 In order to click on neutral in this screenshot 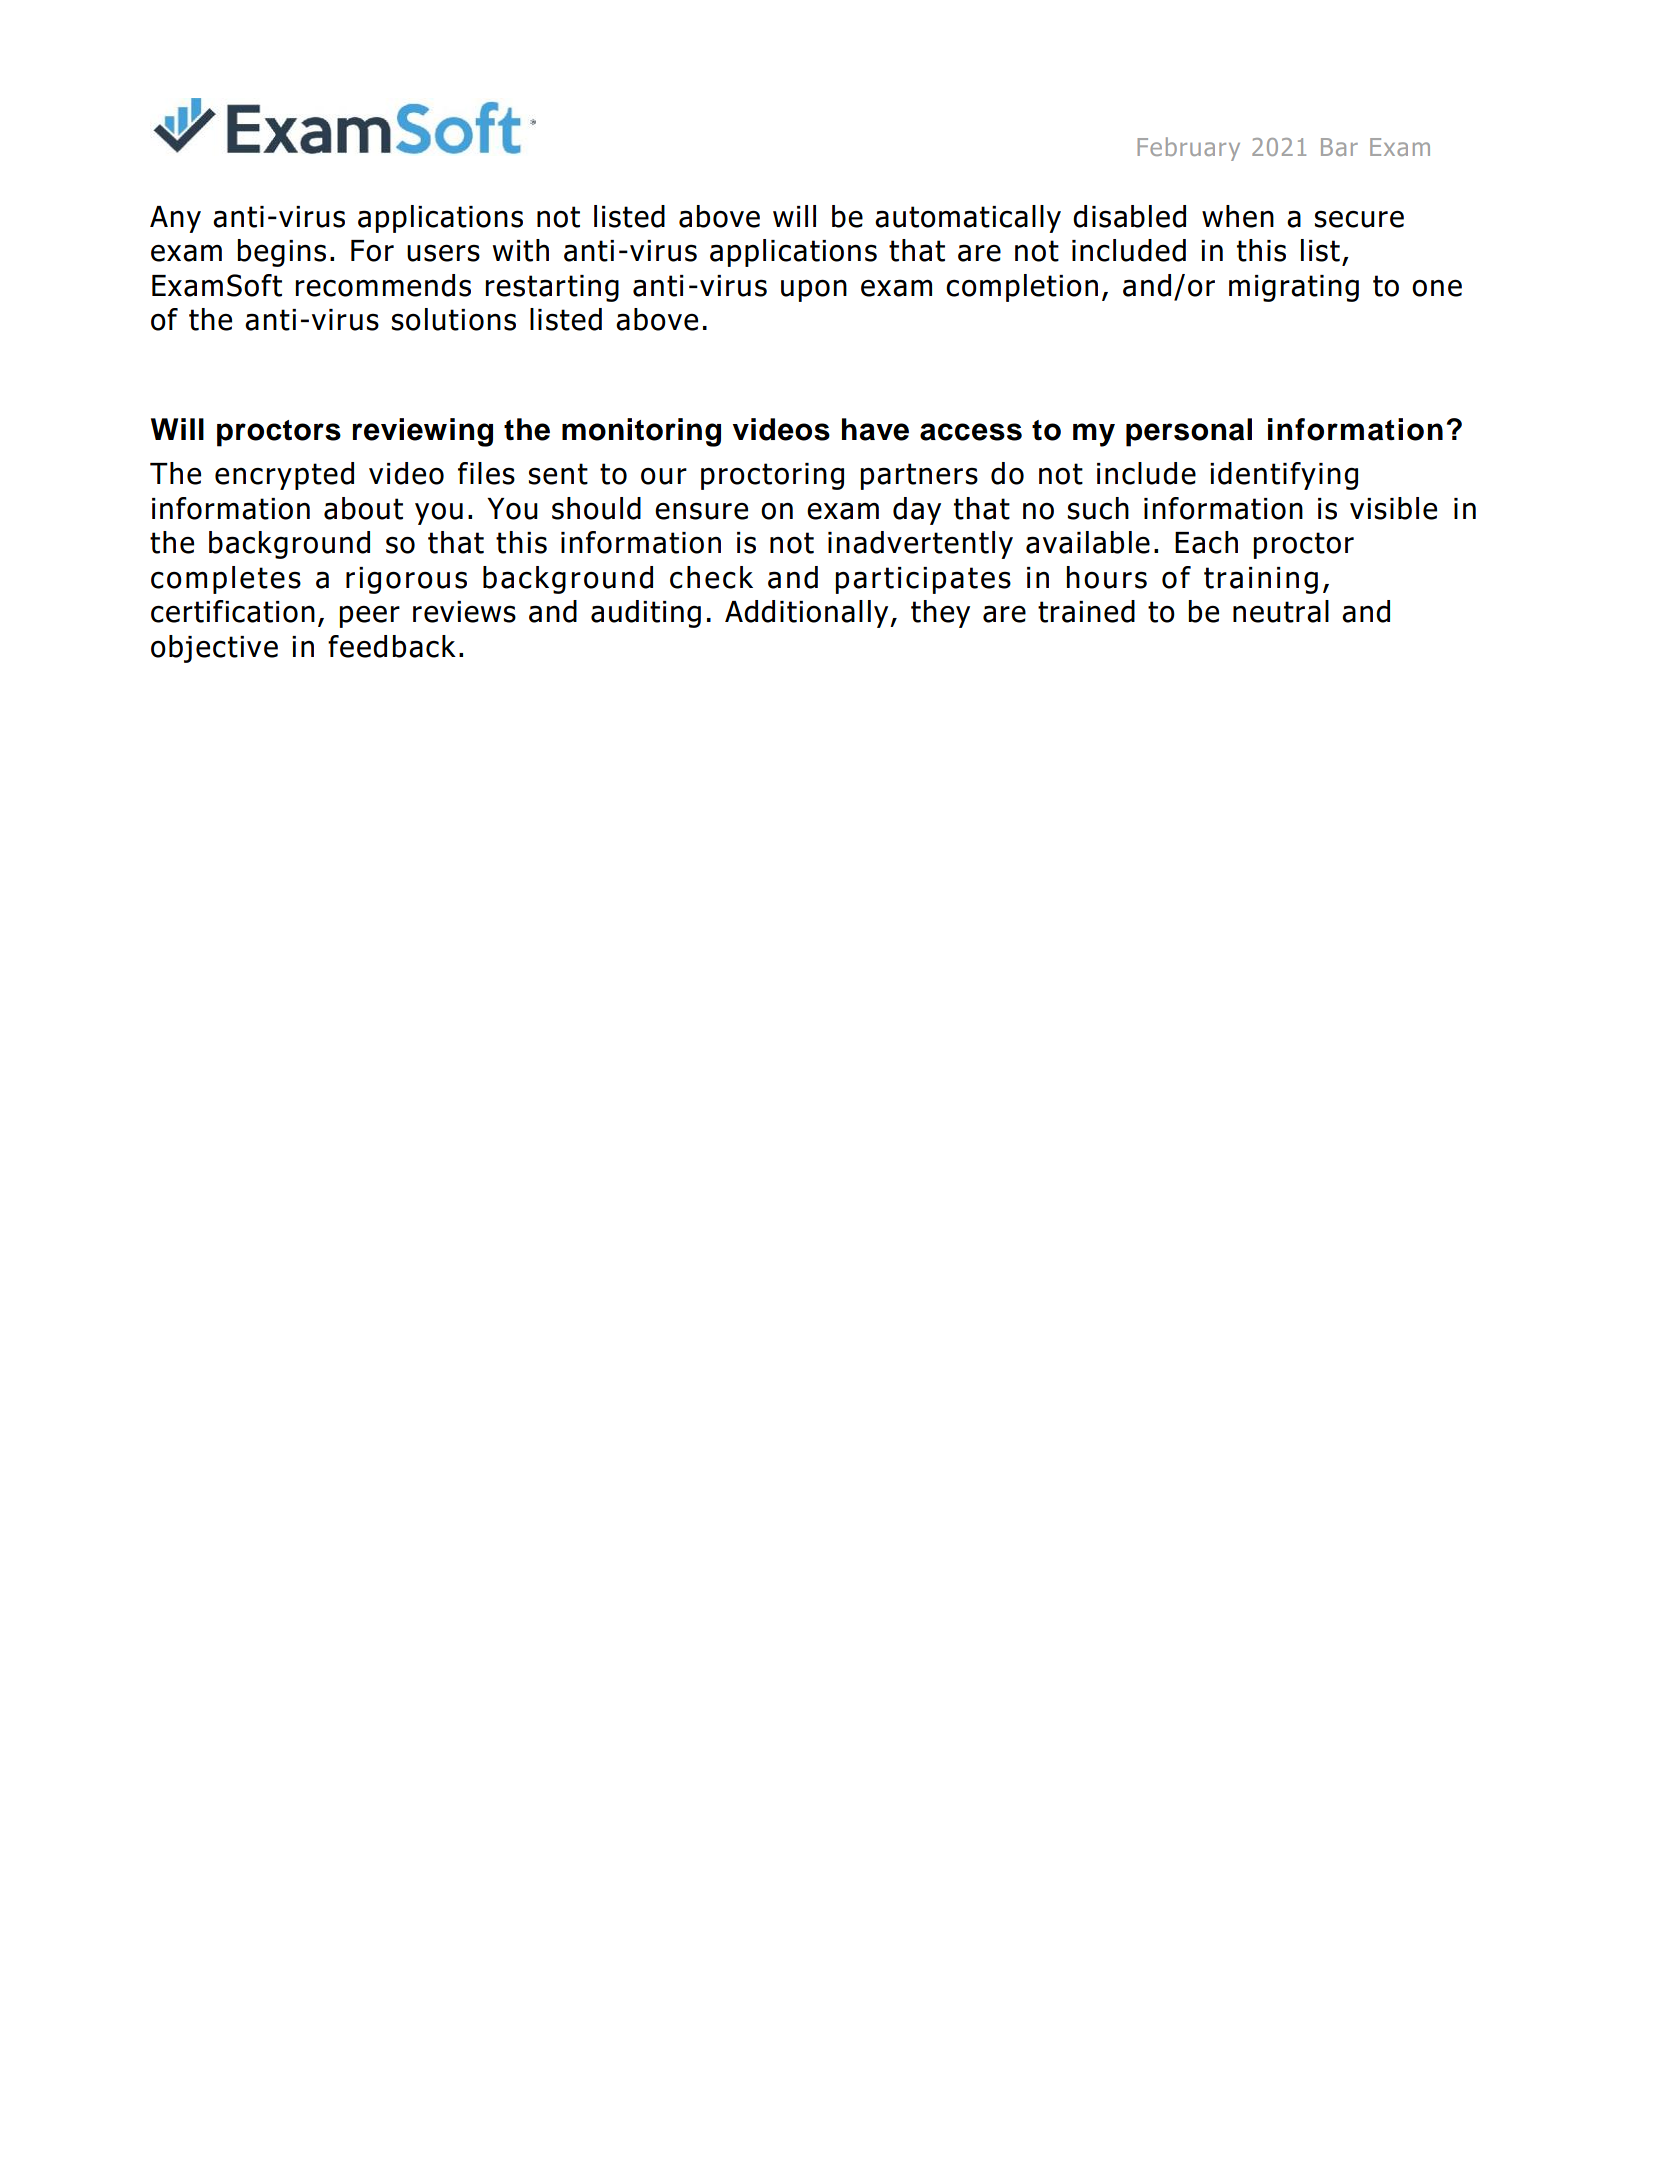, I will do `click(1281, 611)`.
